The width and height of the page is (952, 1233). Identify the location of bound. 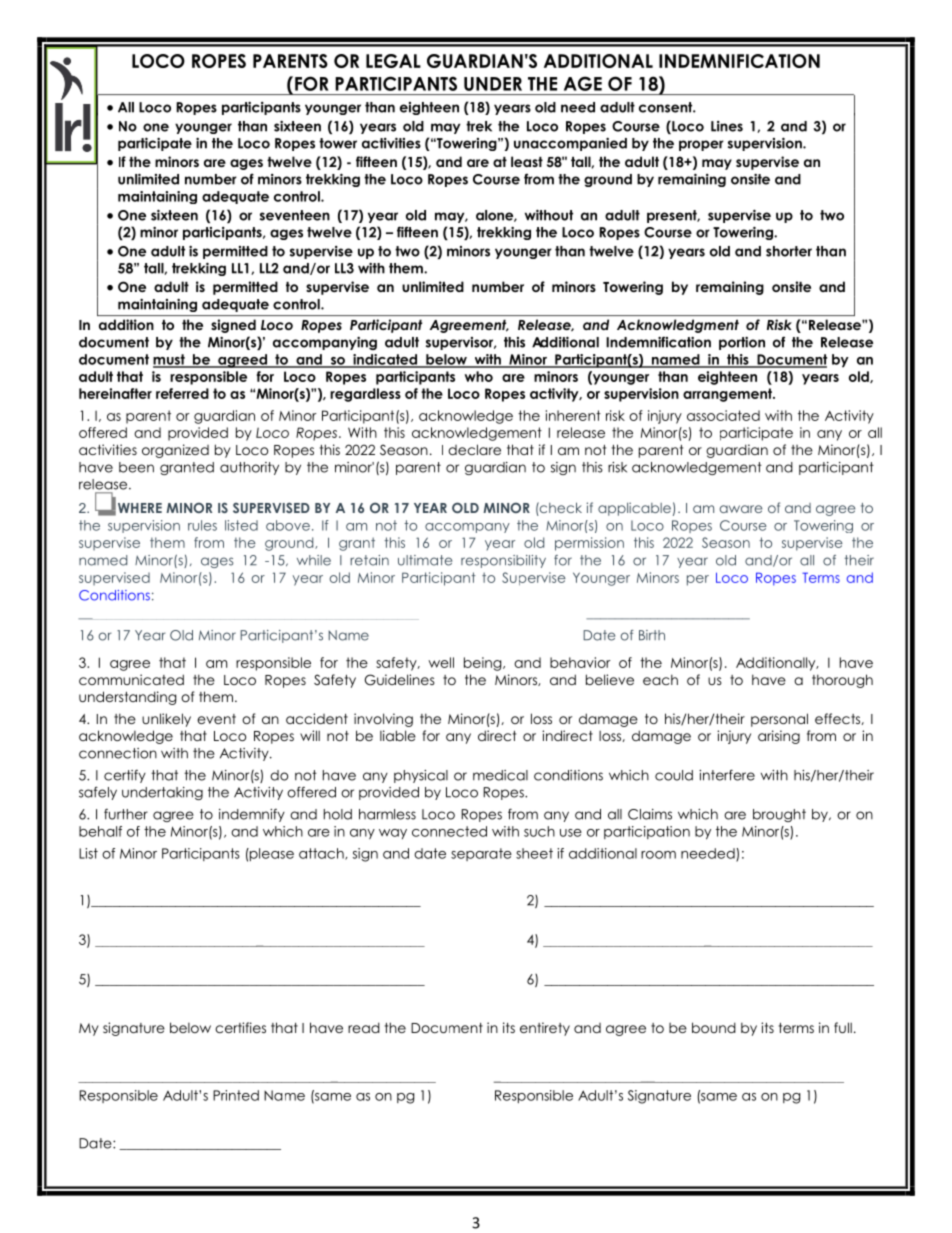
(714, 1027).
